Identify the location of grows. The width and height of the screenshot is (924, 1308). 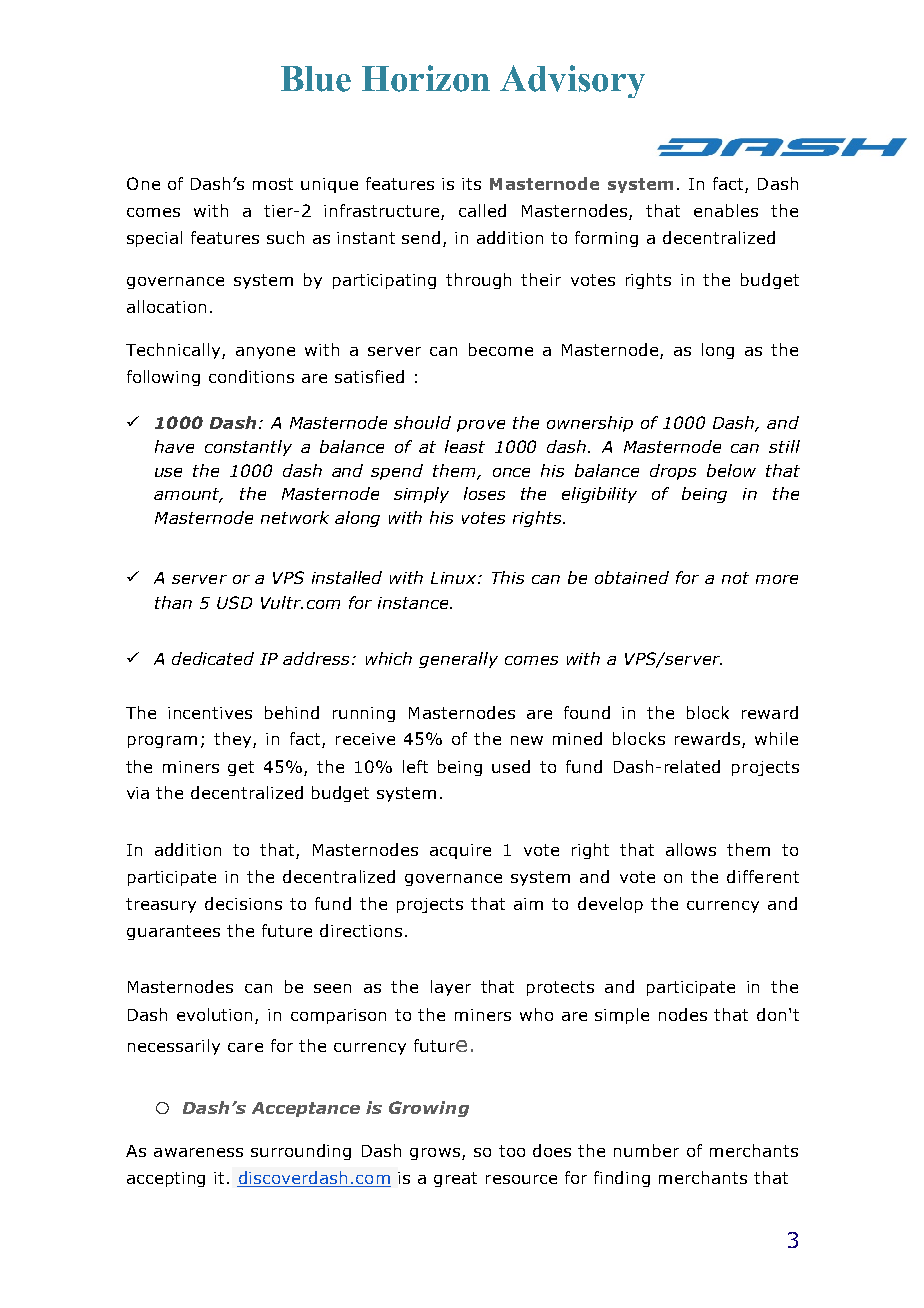
(435, 1154).
